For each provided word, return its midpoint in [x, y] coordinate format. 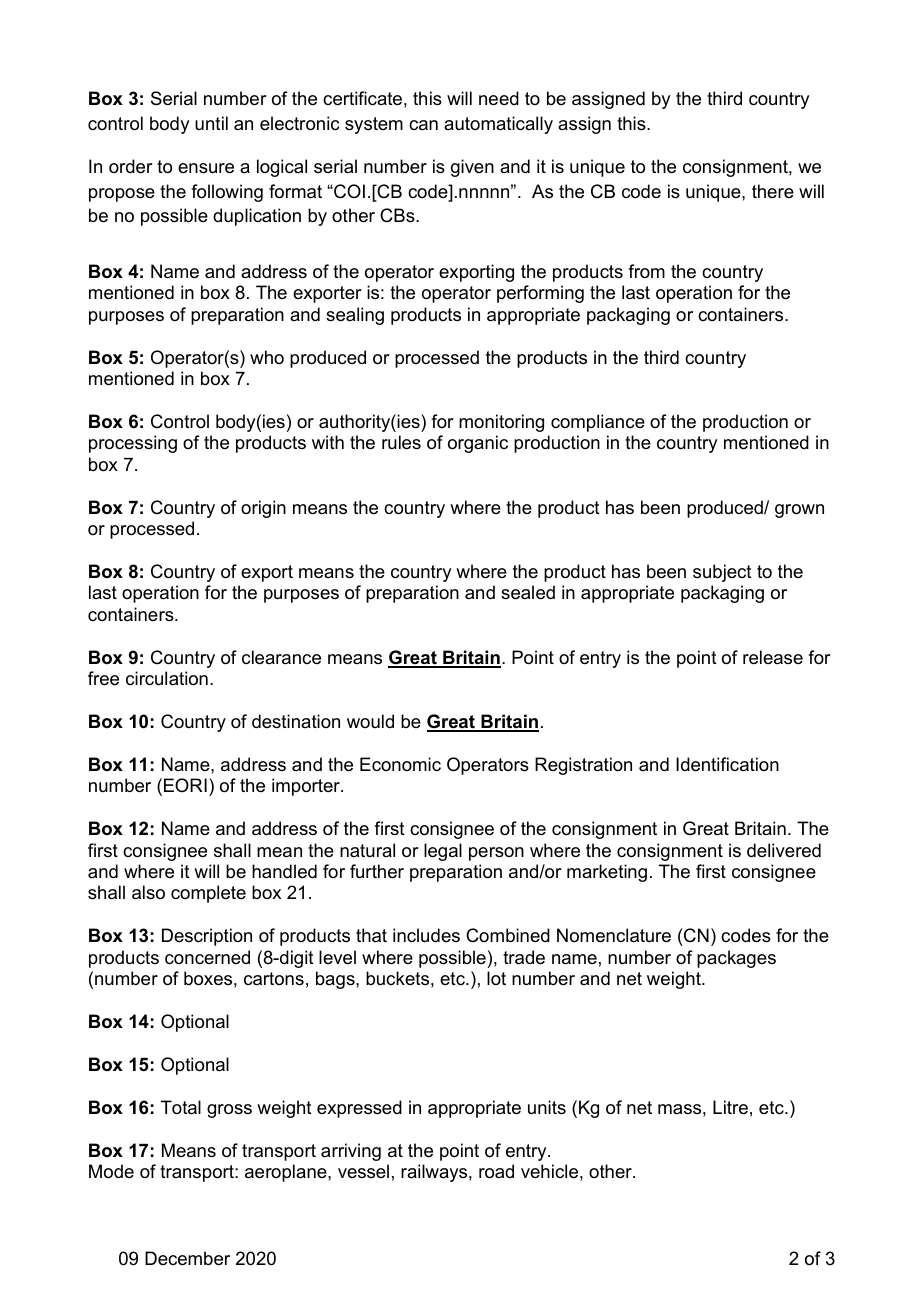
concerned [207, 957]
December [187, 1258]
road [496, 1171]
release [773, 657]
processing [133, 444]
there [773, 191]
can [423, 125]
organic [478, 444]
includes [426, 935]
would [370, 721]
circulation [167, 678]
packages [736, 959]
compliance [598, 423]
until [211, 123]
